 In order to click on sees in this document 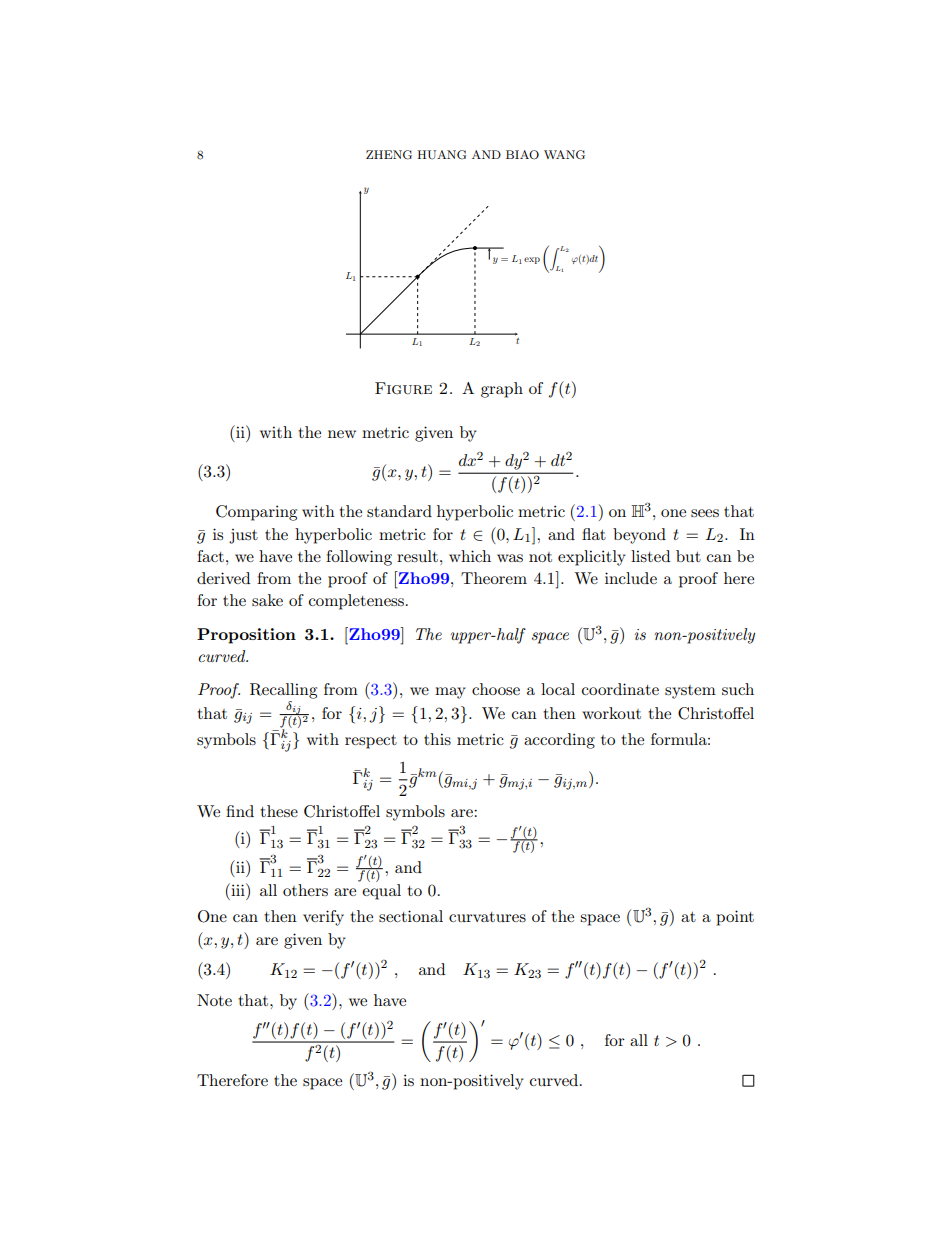, I will do `click(705, 513)`.
